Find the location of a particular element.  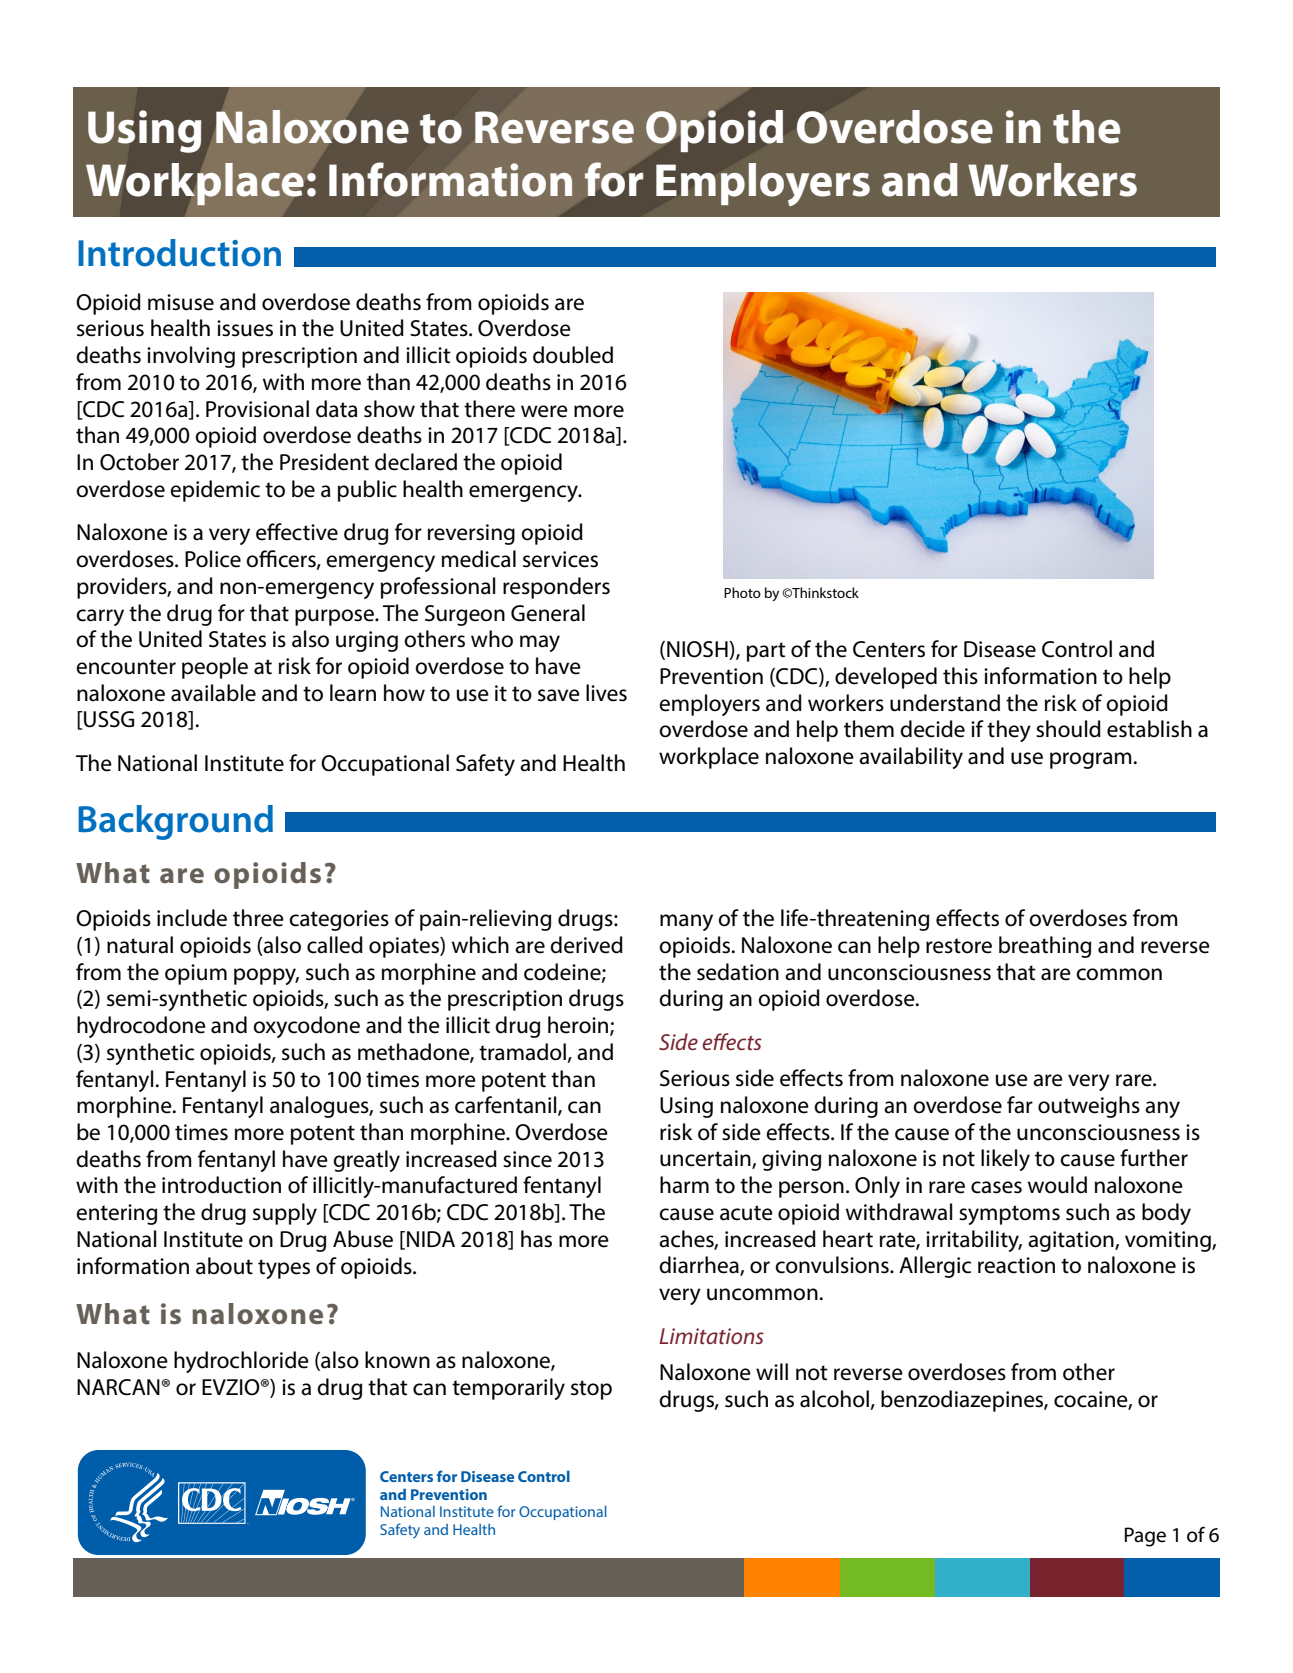

uncertain is located at coordinates (706, 1159).
